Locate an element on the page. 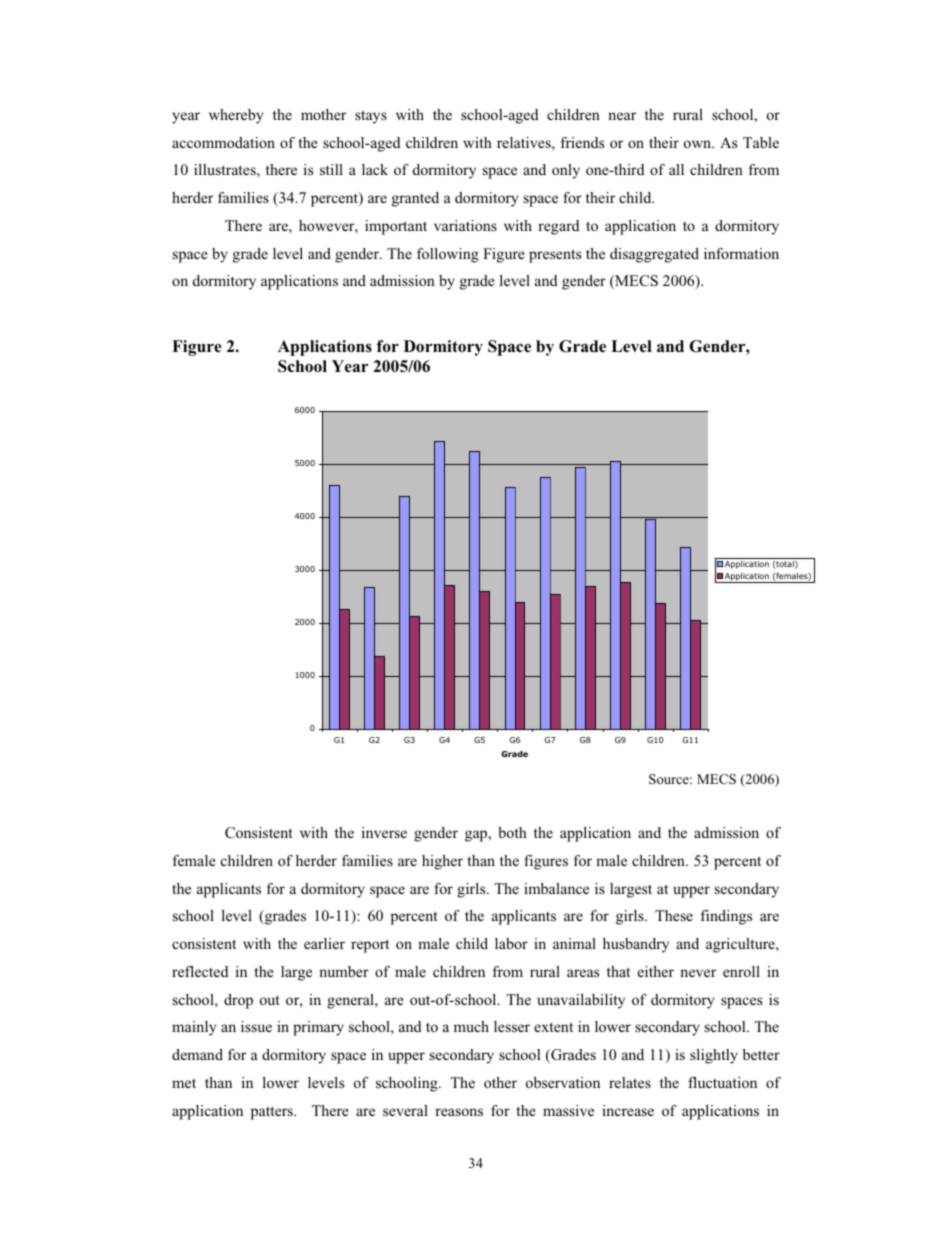 This page has height=1233, width=952. accommodation is located at coordinates (223, 142).
